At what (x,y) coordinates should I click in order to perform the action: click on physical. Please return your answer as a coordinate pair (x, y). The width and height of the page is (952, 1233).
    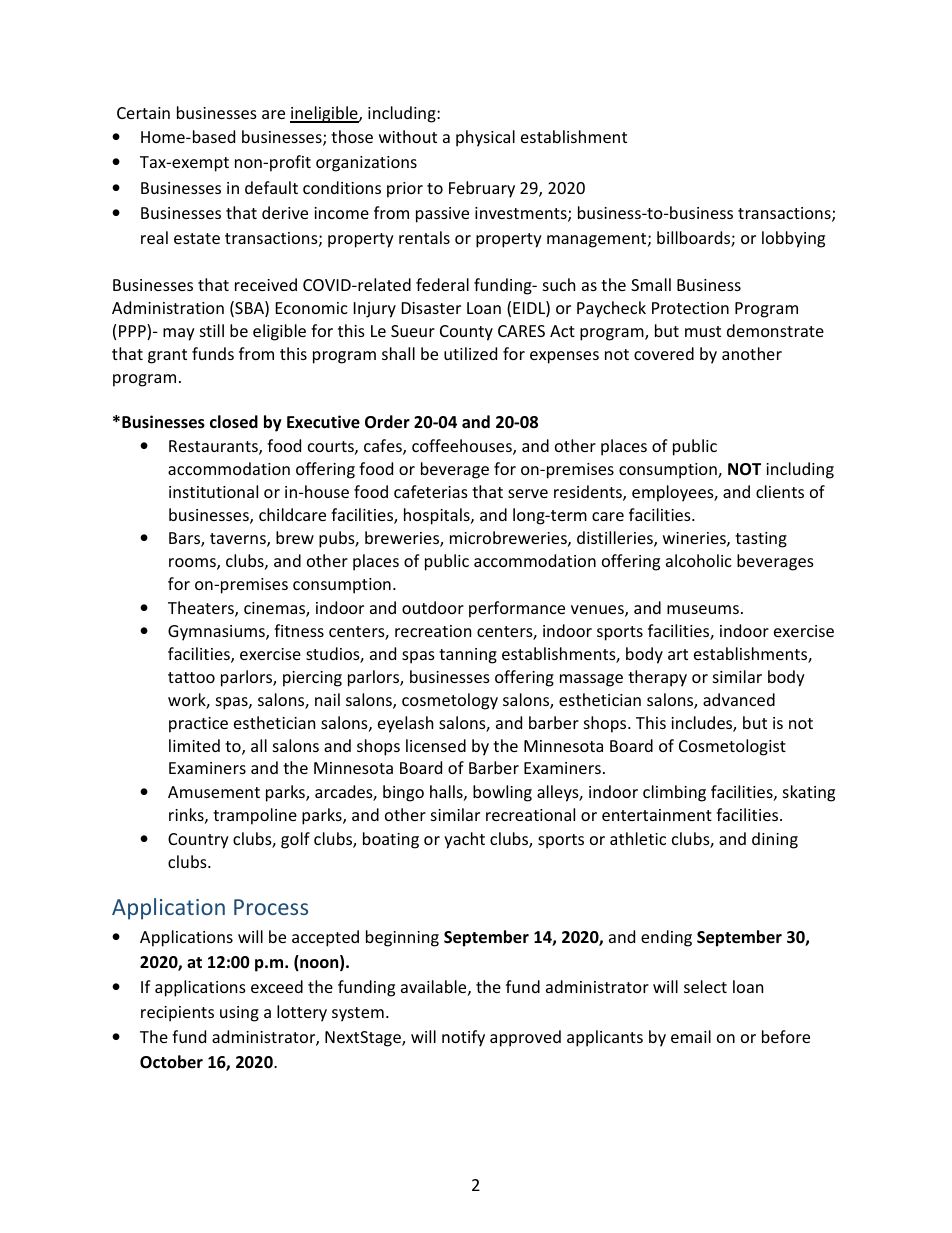
    Looking at the image, I should click on (485, 138).
